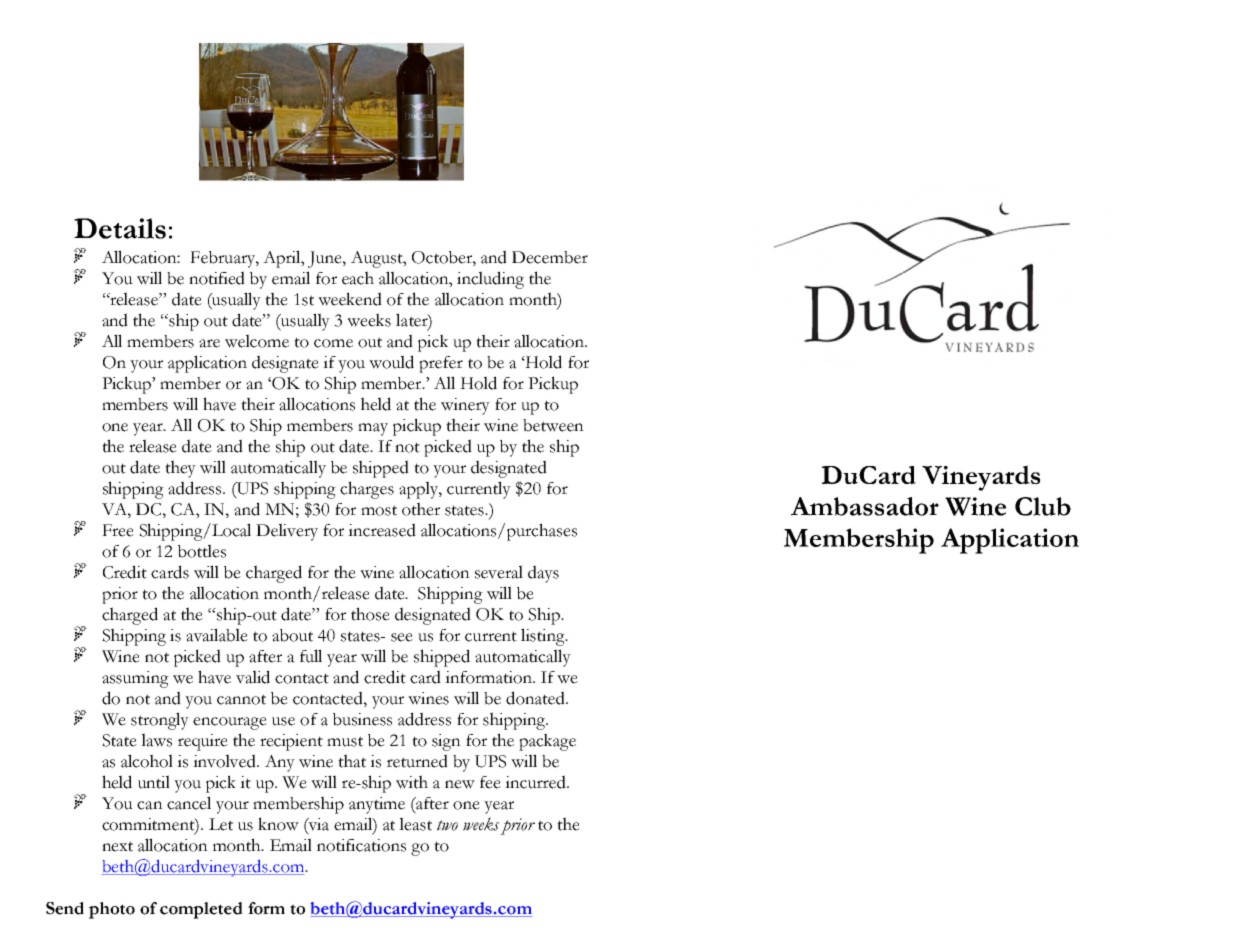  I want to click on December, so click(550, 257).
